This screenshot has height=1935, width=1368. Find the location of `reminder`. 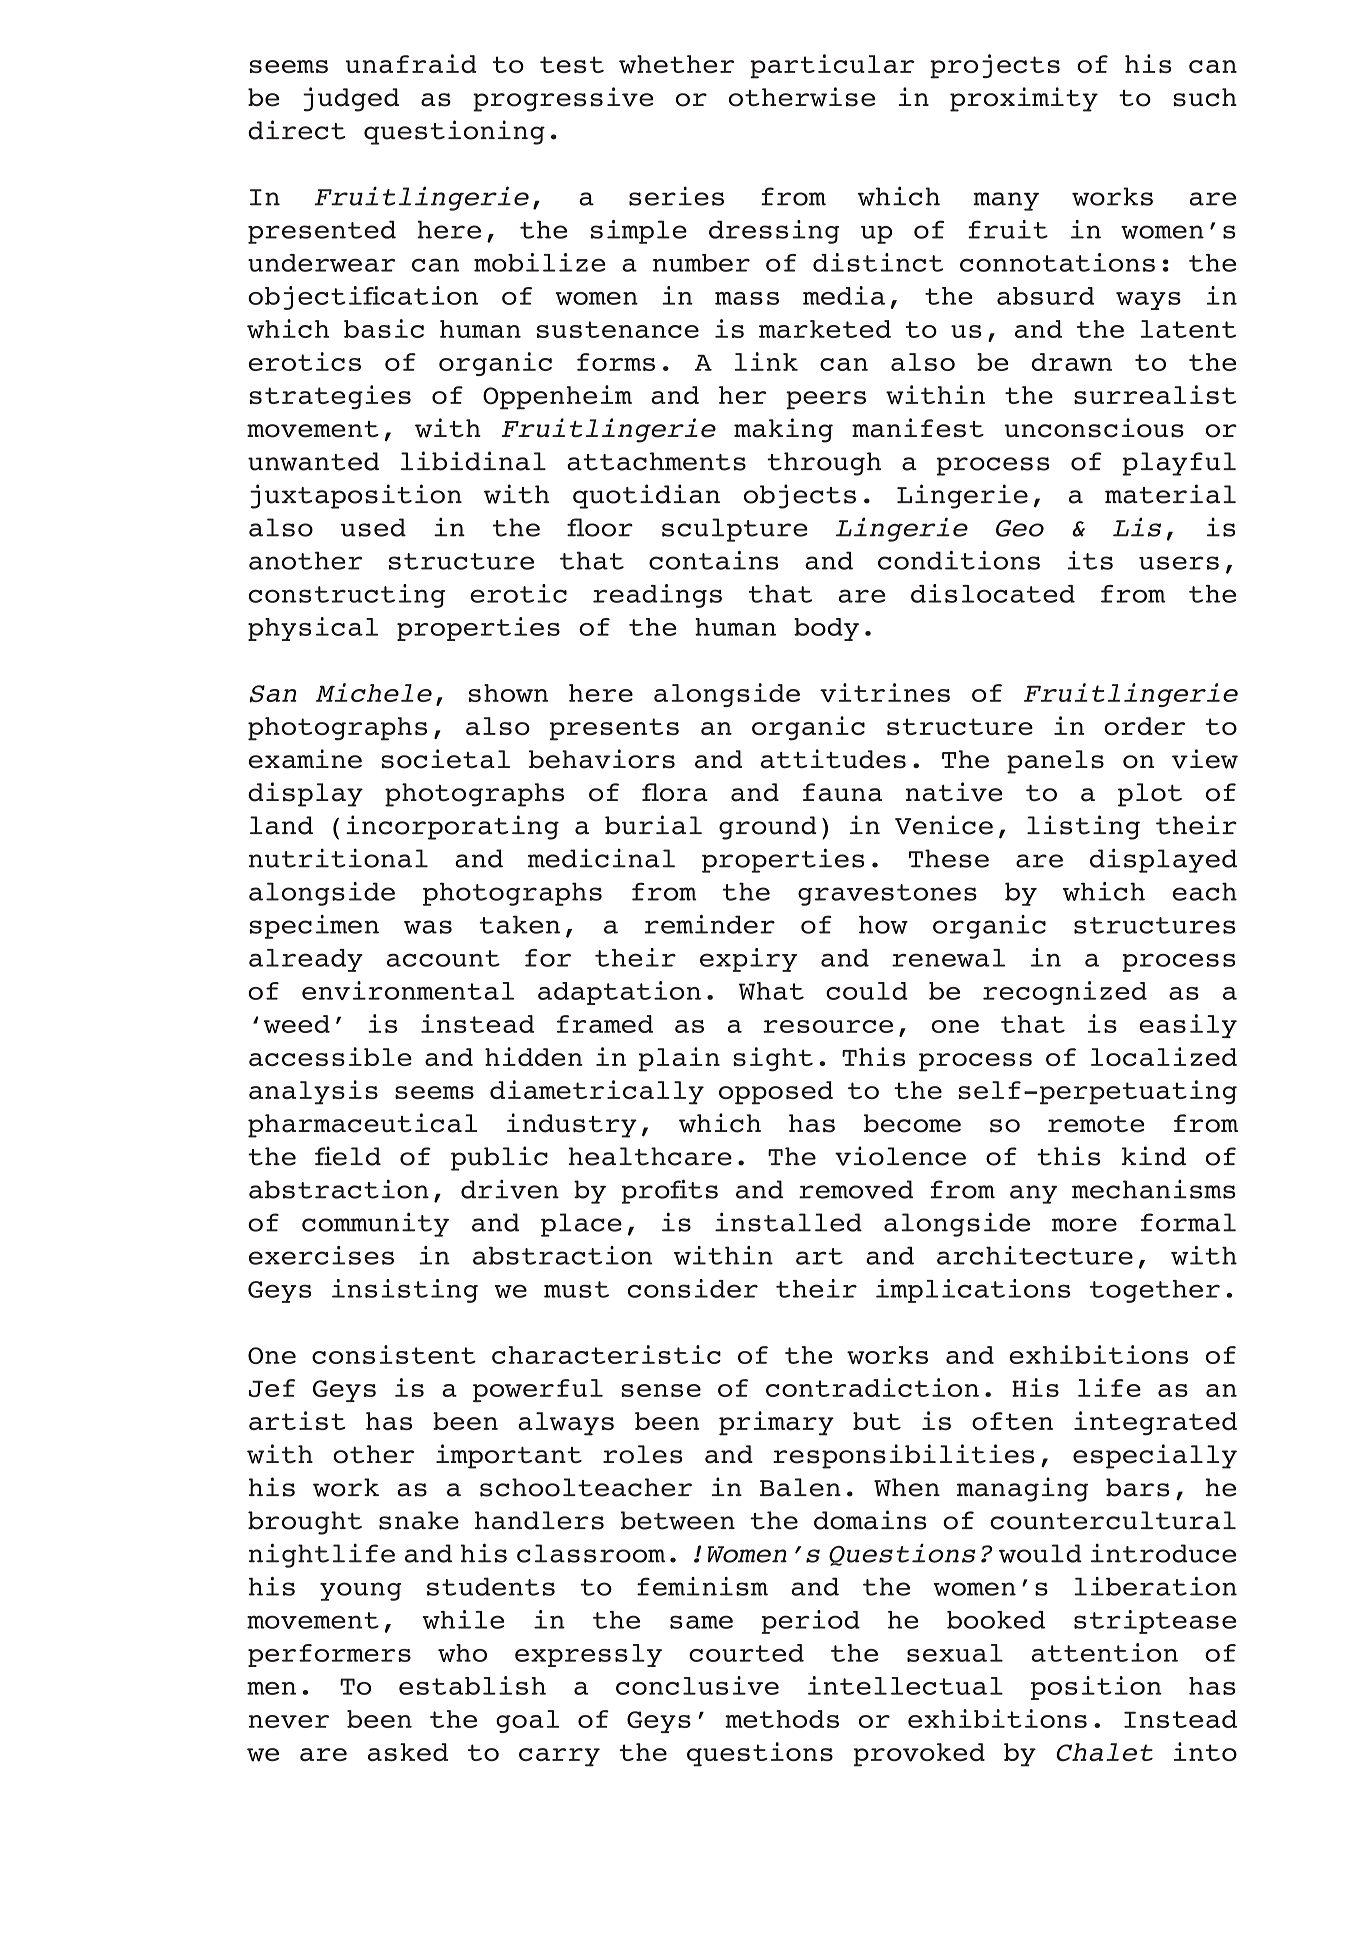

reminder is located at coordinates (709, 924).
